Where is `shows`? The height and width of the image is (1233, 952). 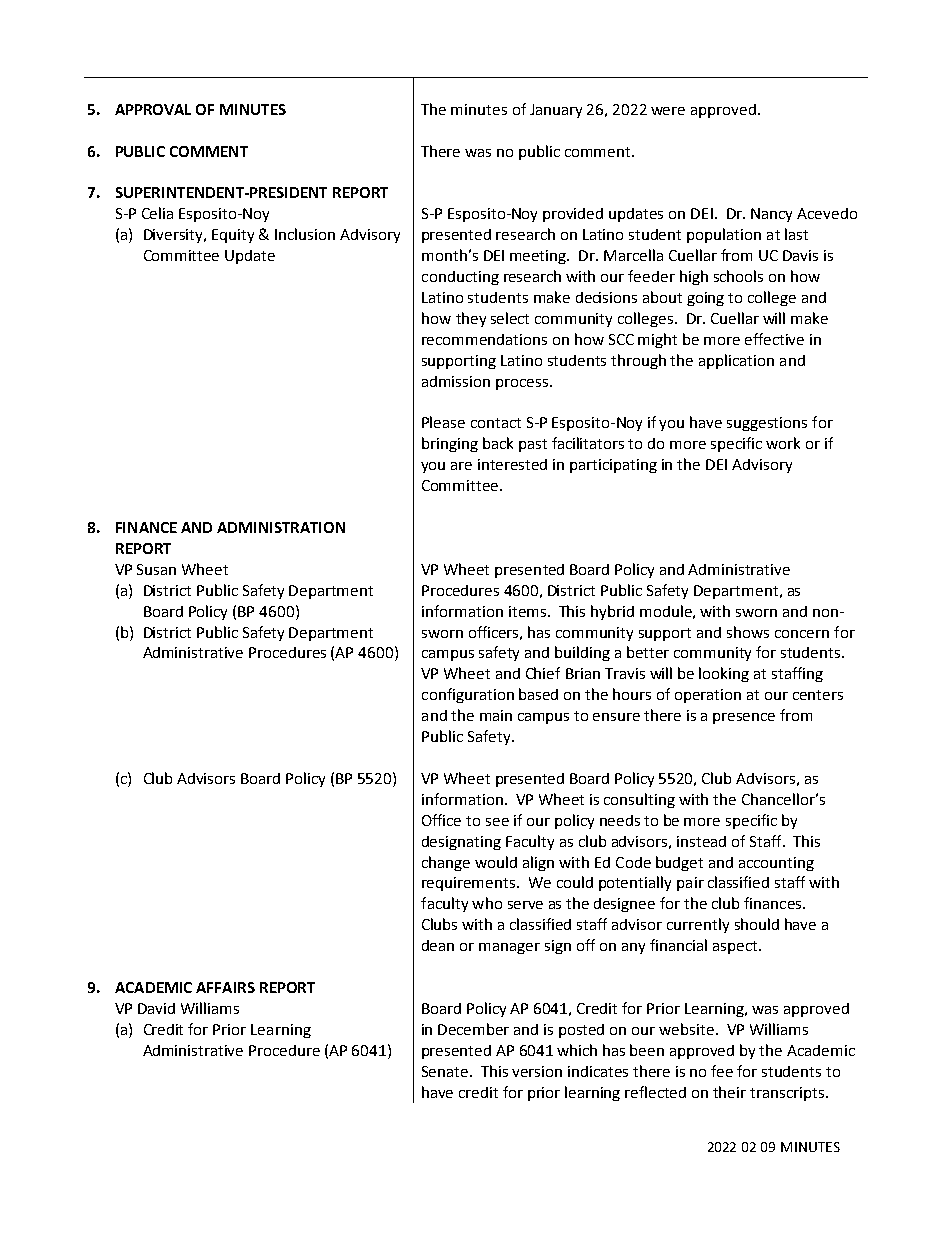
shows is located at coordinates (748, 632).
